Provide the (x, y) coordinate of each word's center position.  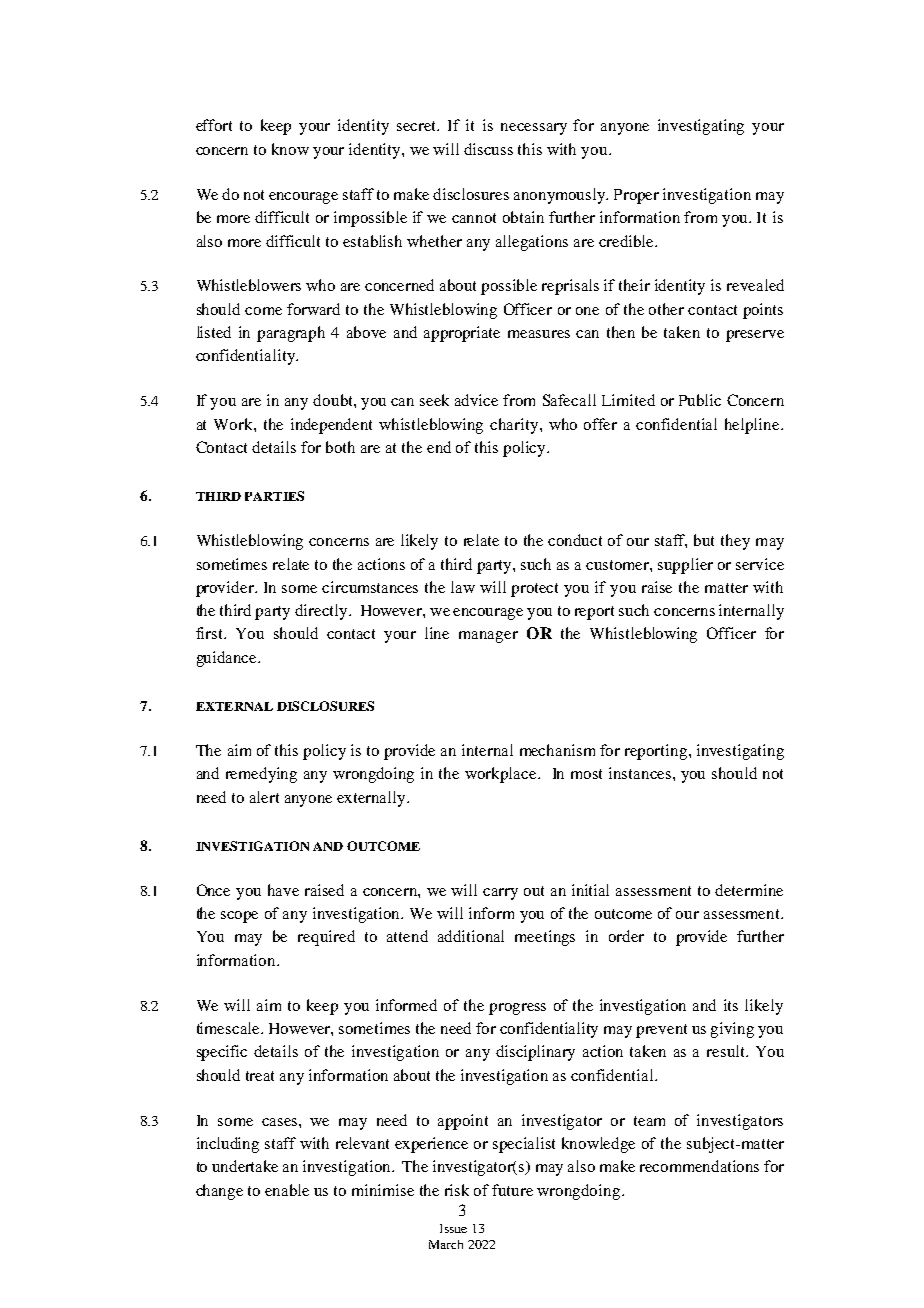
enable (287, 1190)
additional (471, 936)
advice (476, 400)
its (731, 1005)
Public (700, 400)
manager (488, 637)
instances (641, 773)
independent (331, 426)
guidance (228, 659)
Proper (636, 196)
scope (239, 917)
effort (214, 125)
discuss (488, 149)
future (512, 1190)
